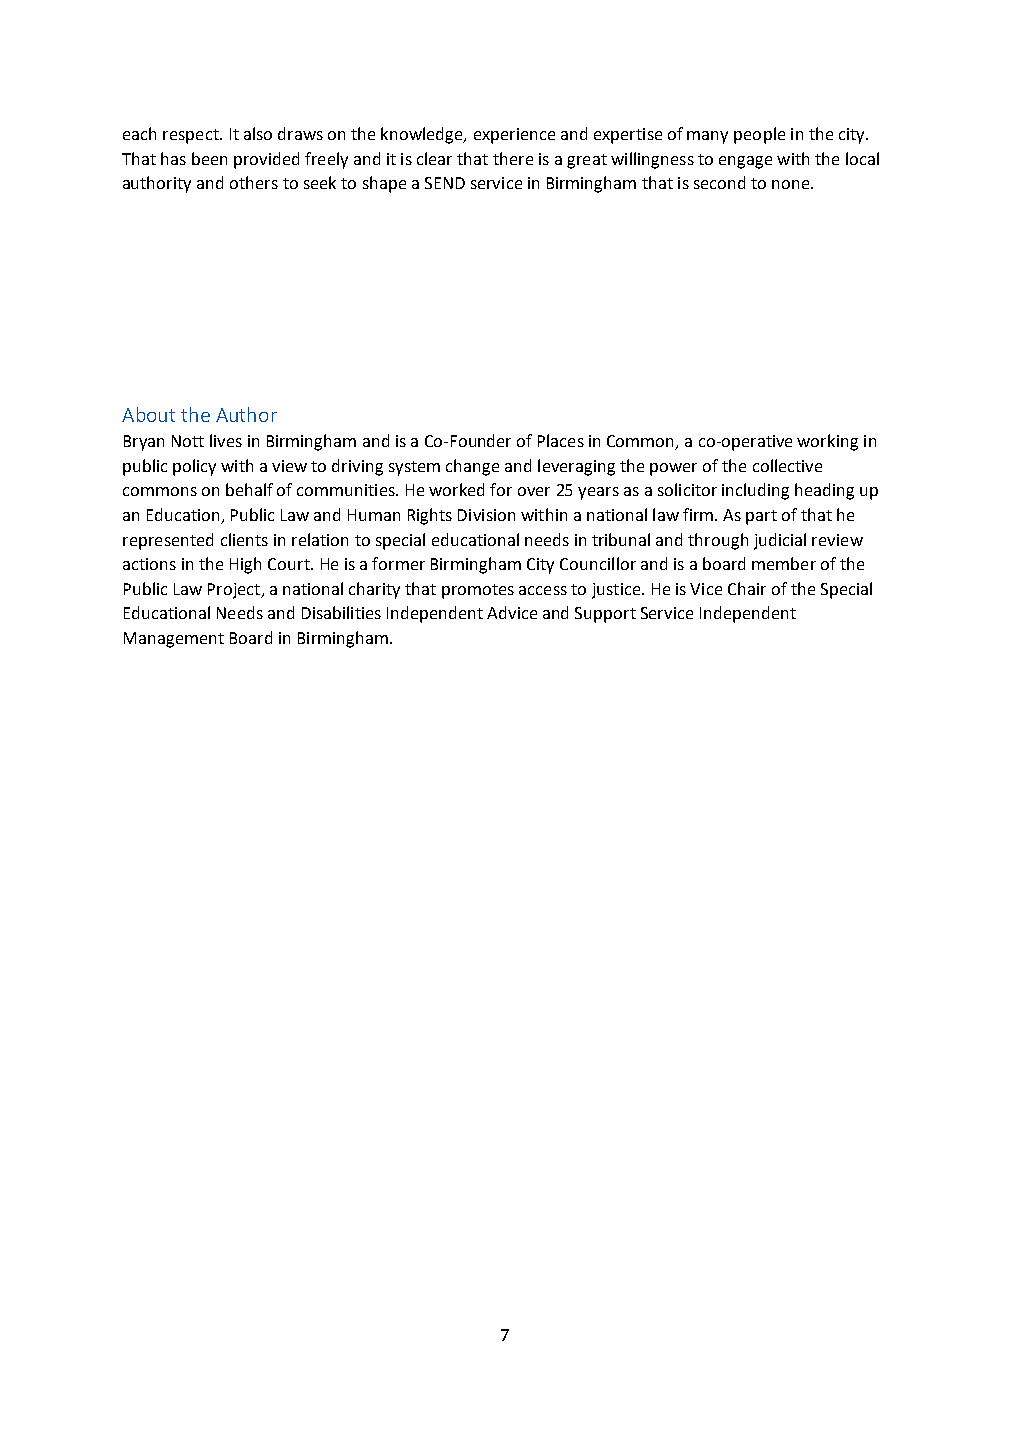 The width and height of the image is (1010, 1429). I want to click on been, so click(209, 158).
